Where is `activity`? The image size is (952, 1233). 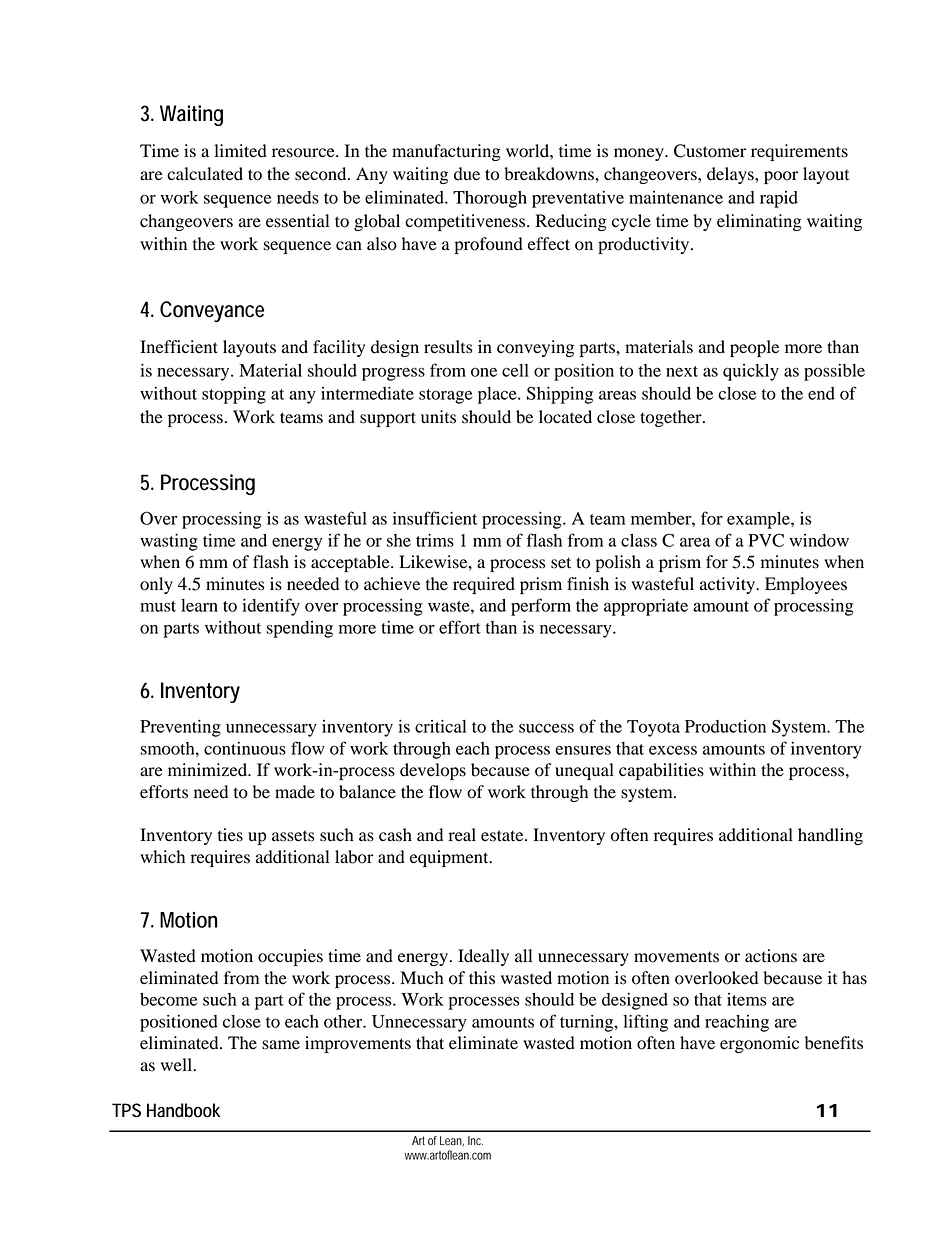 activity is located at coordinates (728, 585).
